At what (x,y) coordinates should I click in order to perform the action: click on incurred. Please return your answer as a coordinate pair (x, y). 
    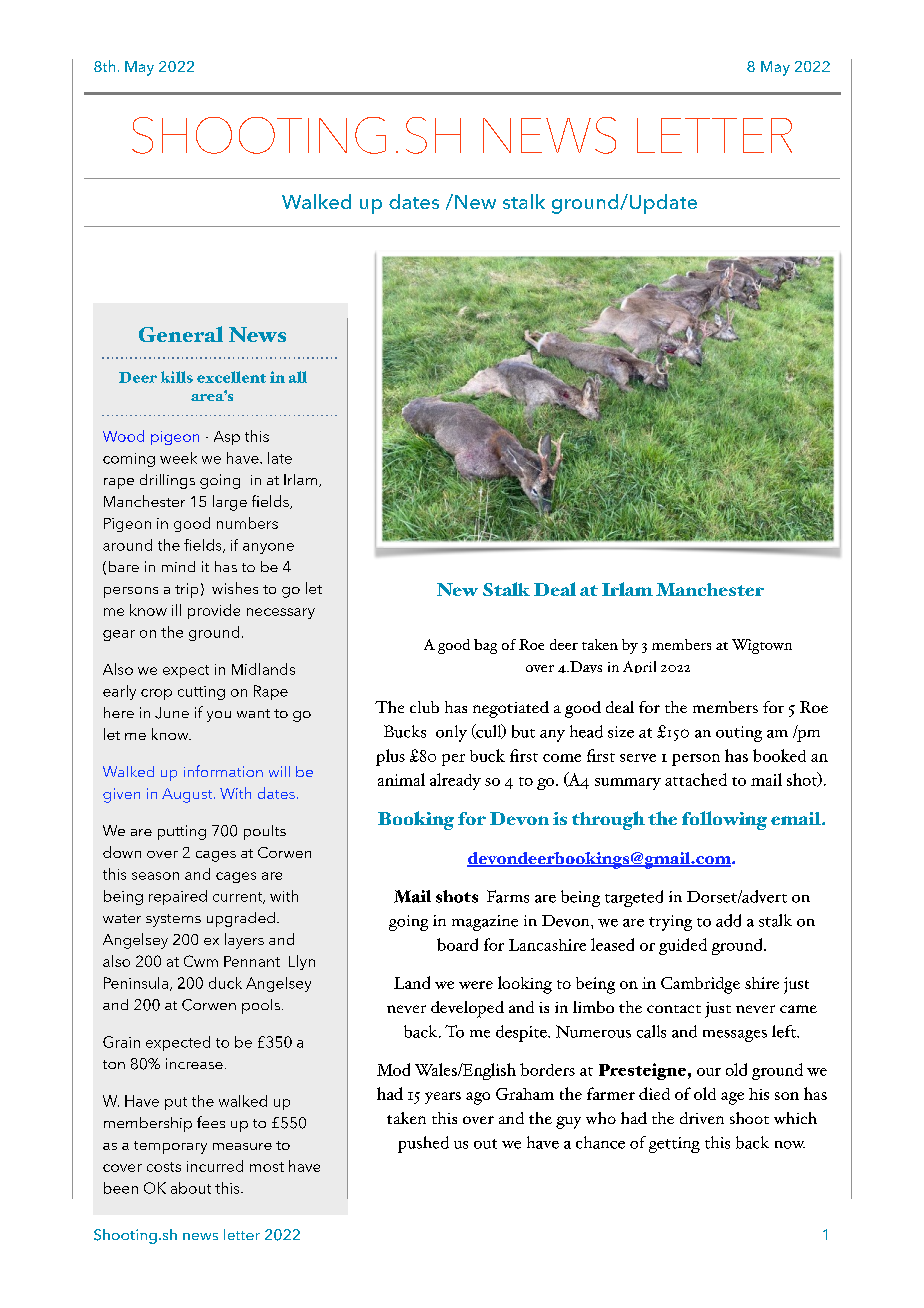
    Looking at the image, I should click on (215, 1166).
